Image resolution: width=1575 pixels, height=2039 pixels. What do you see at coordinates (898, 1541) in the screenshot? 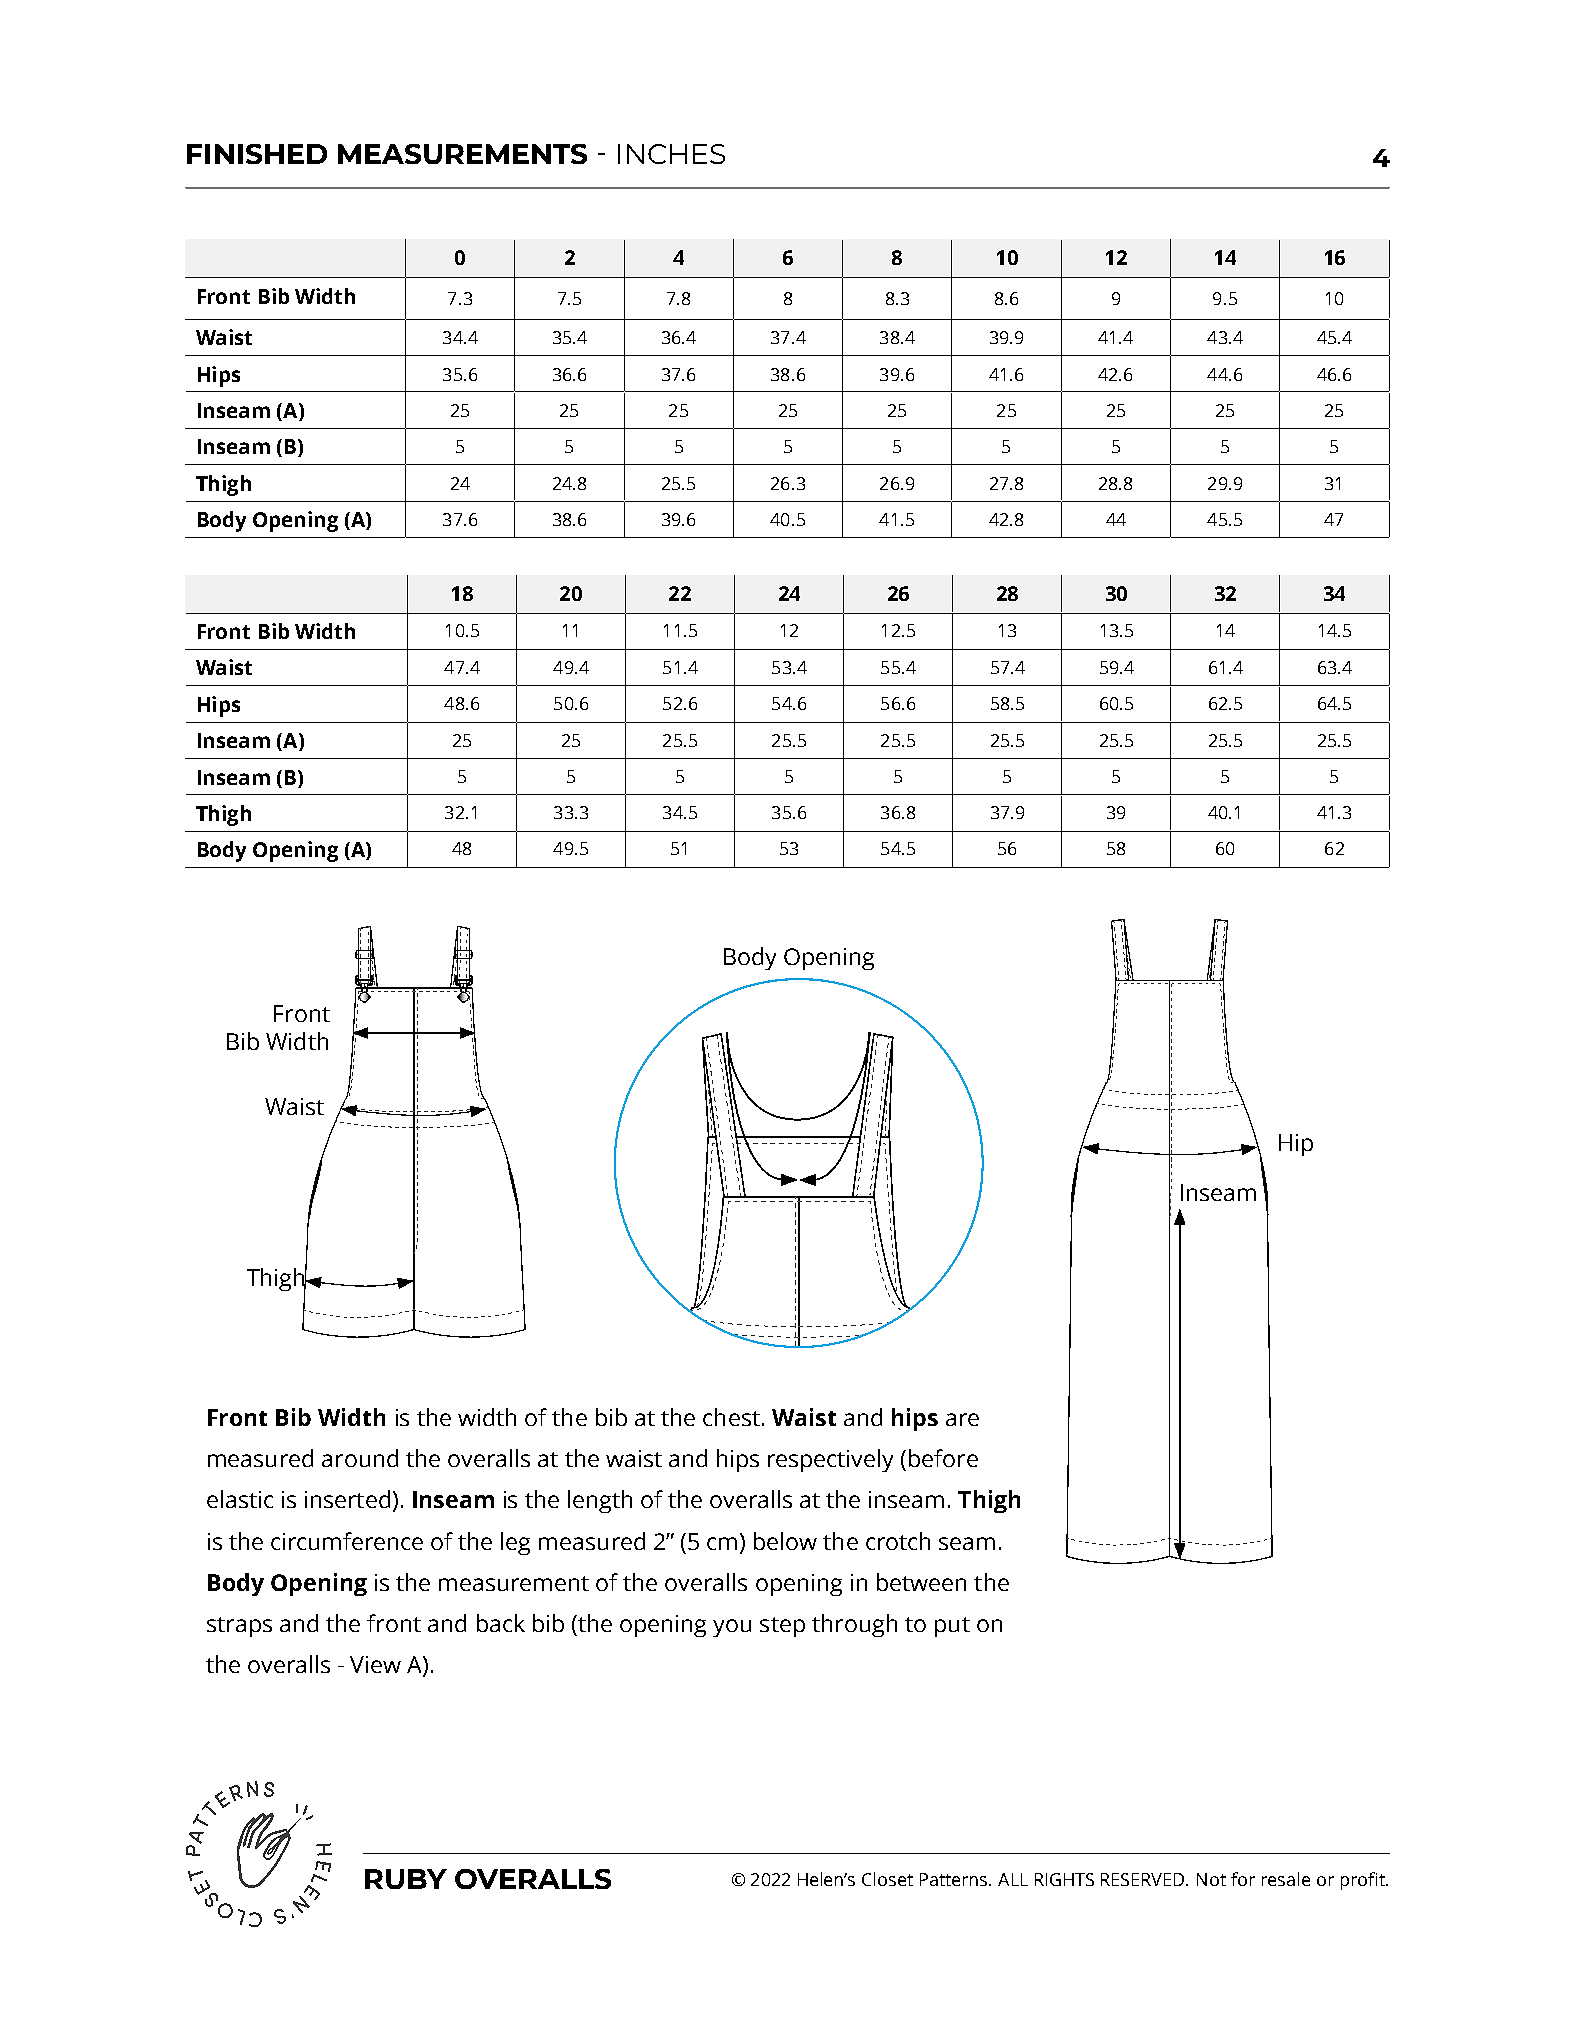
I see `crotch` at bounding box center [898, 1541].
